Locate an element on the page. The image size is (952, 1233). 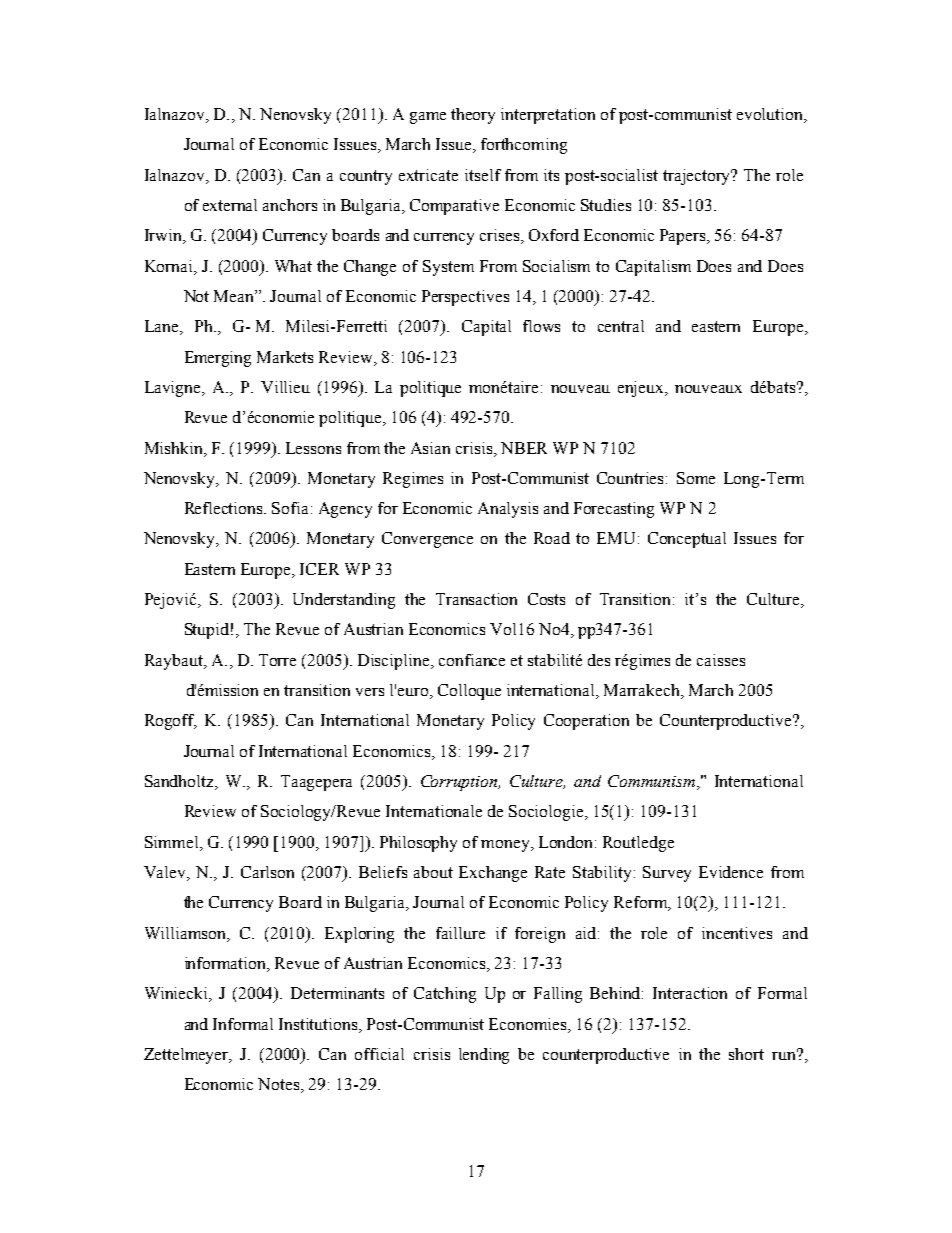
Conceptual is located at coordinates (687, 540).
